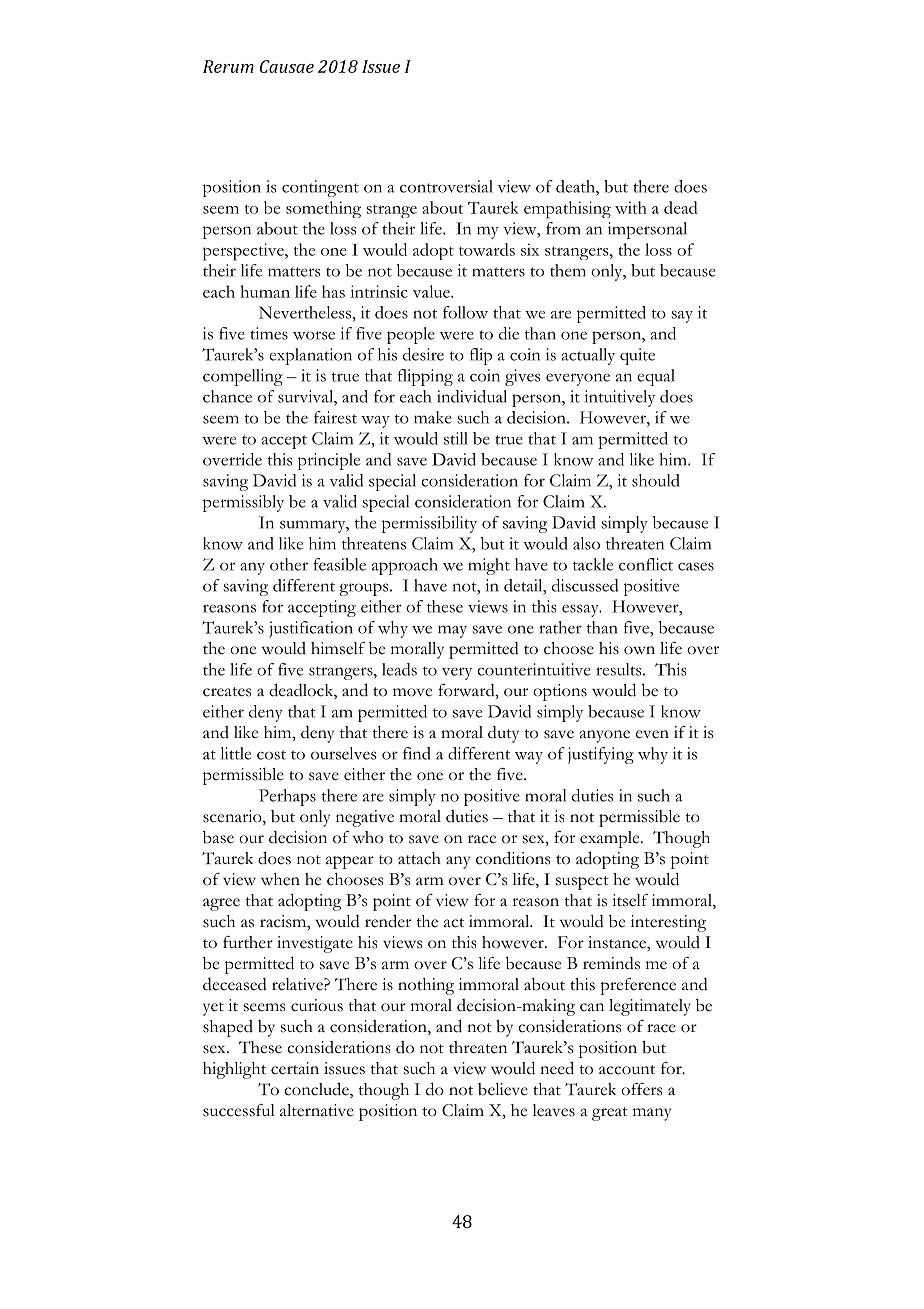  I want to click on towards, so click(487, 249).
